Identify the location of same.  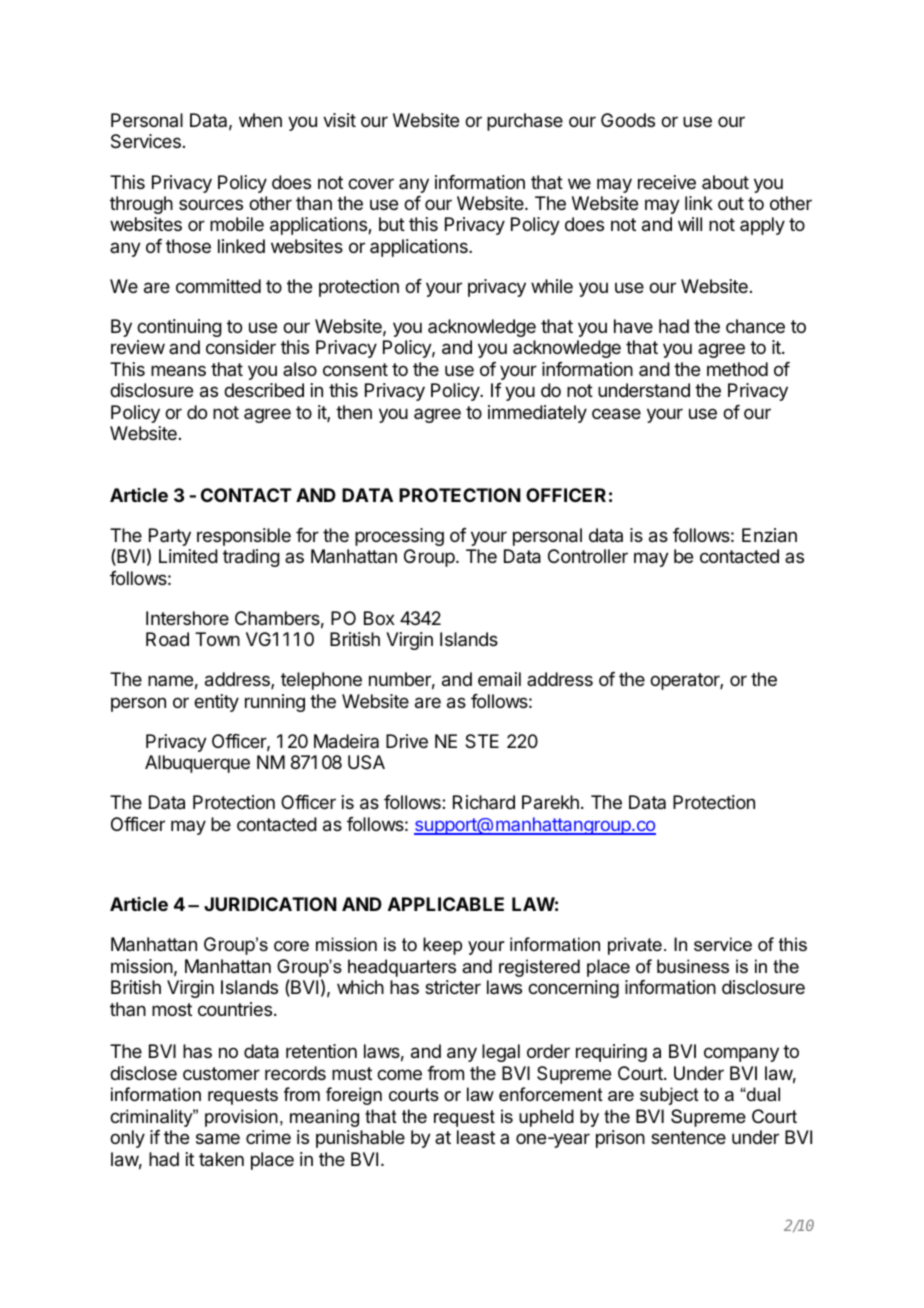
(218, 1139).
